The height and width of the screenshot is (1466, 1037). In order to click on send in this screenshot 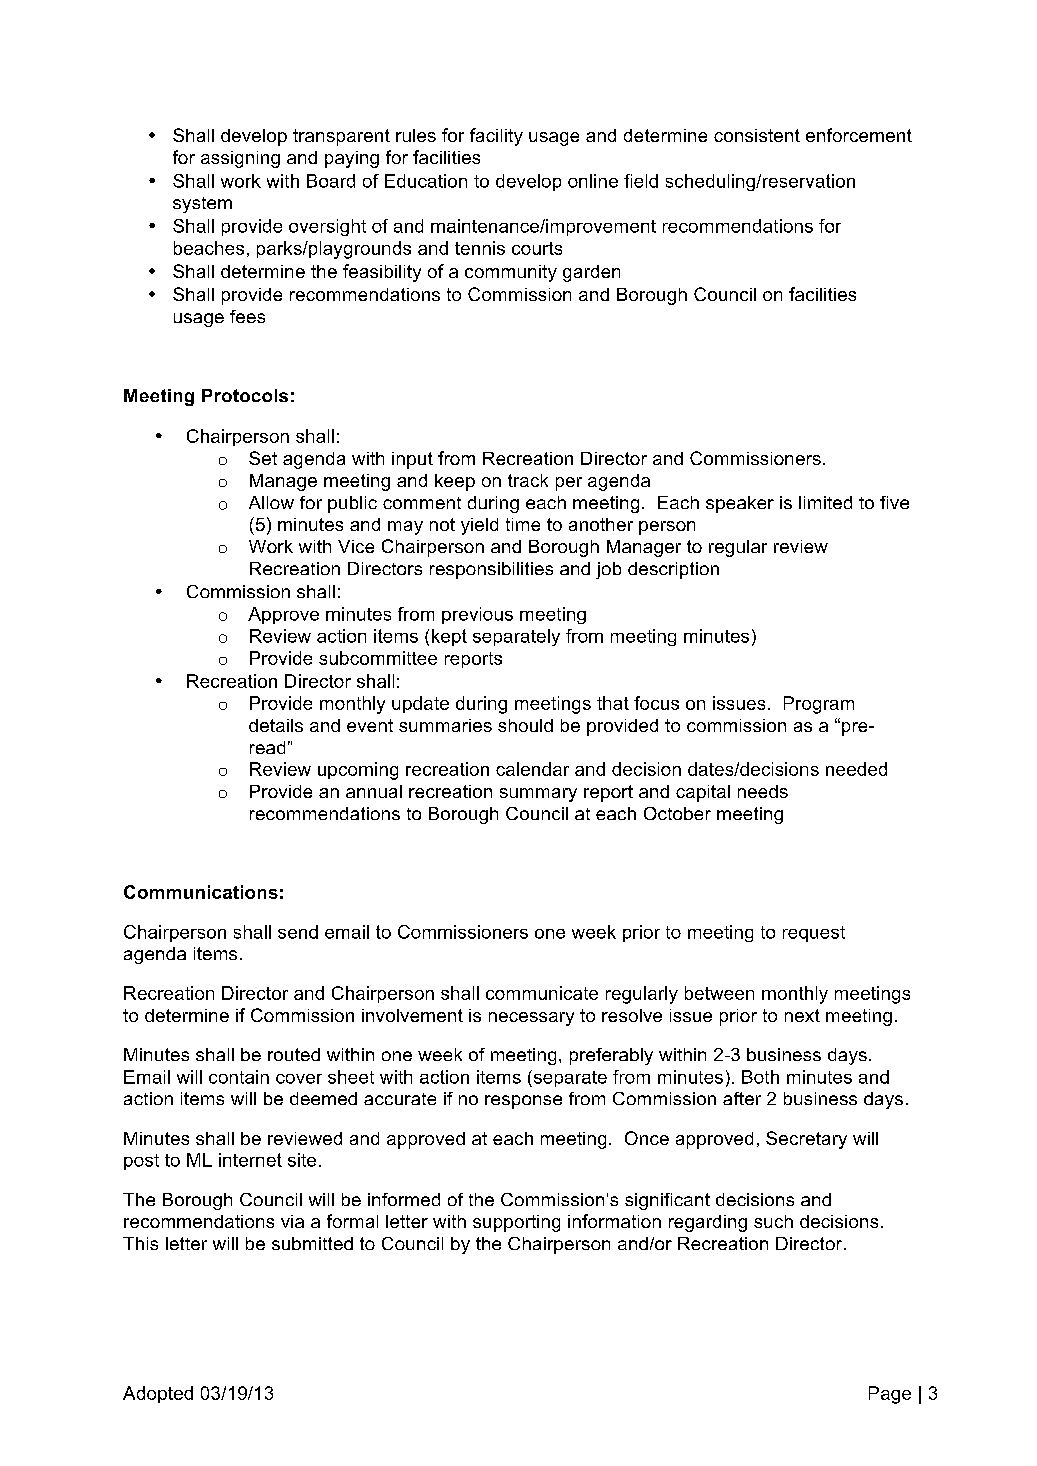, I will do `click(298, 932)`.
